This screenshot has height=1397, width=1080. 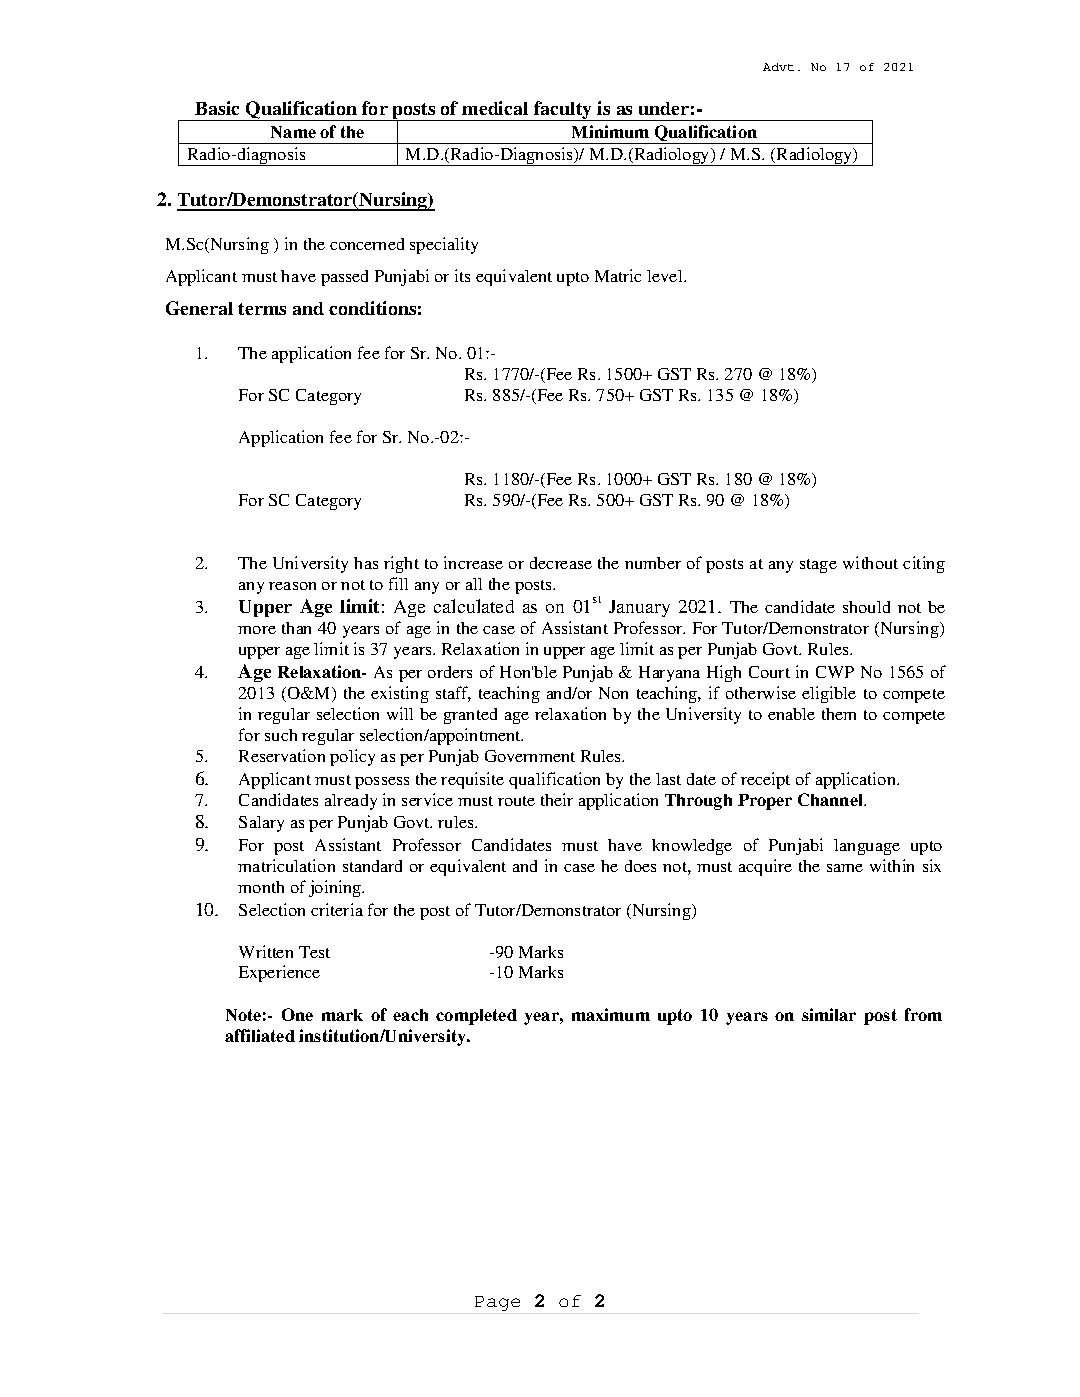 I want to click on completed, so click(x=476, y=1017).
